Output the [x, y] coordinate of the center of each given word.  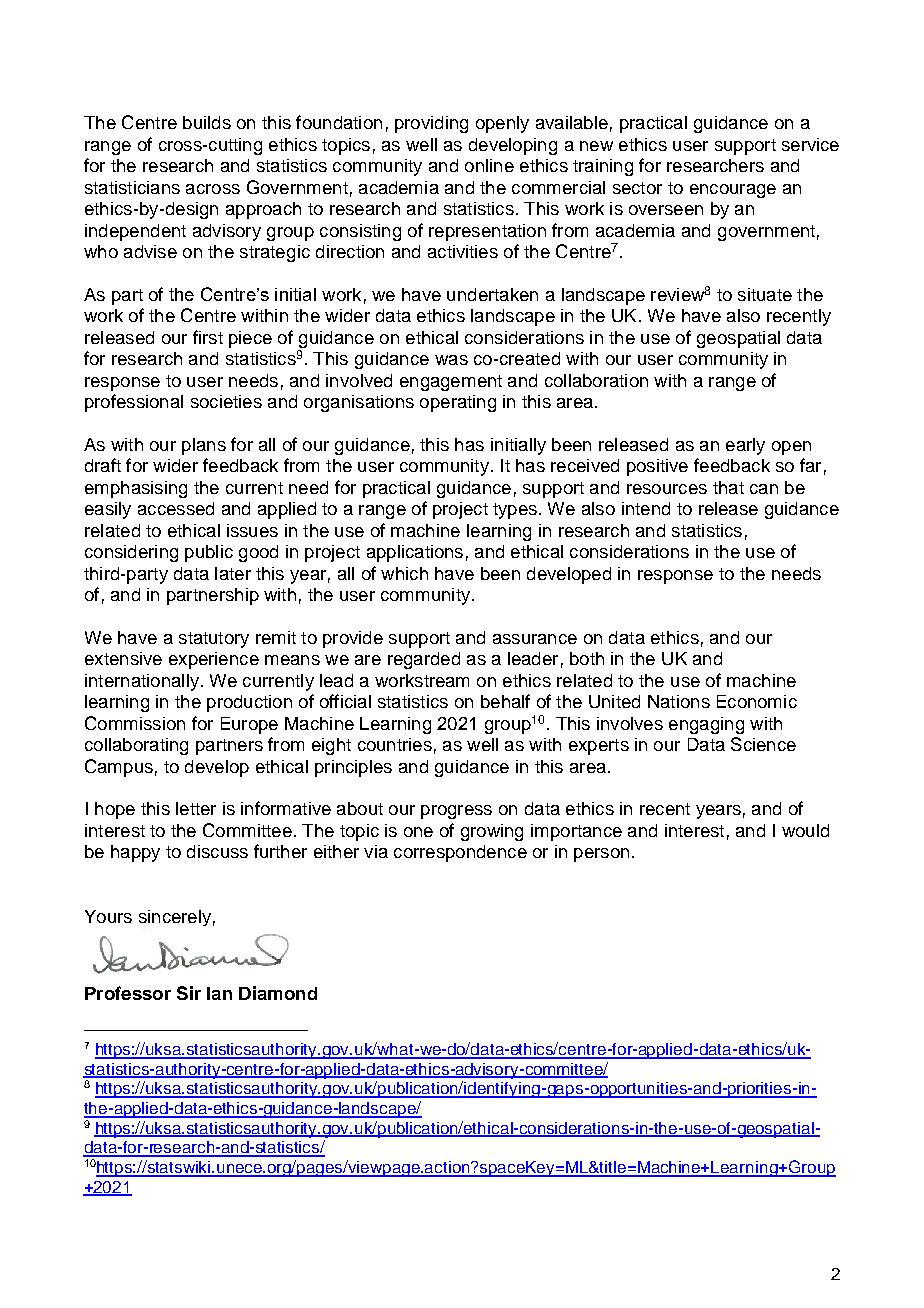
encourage [733, 191]
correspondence [460, 853]
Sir [189, 993]
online [489, 165]
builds [207, 122]
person [601, 855]
